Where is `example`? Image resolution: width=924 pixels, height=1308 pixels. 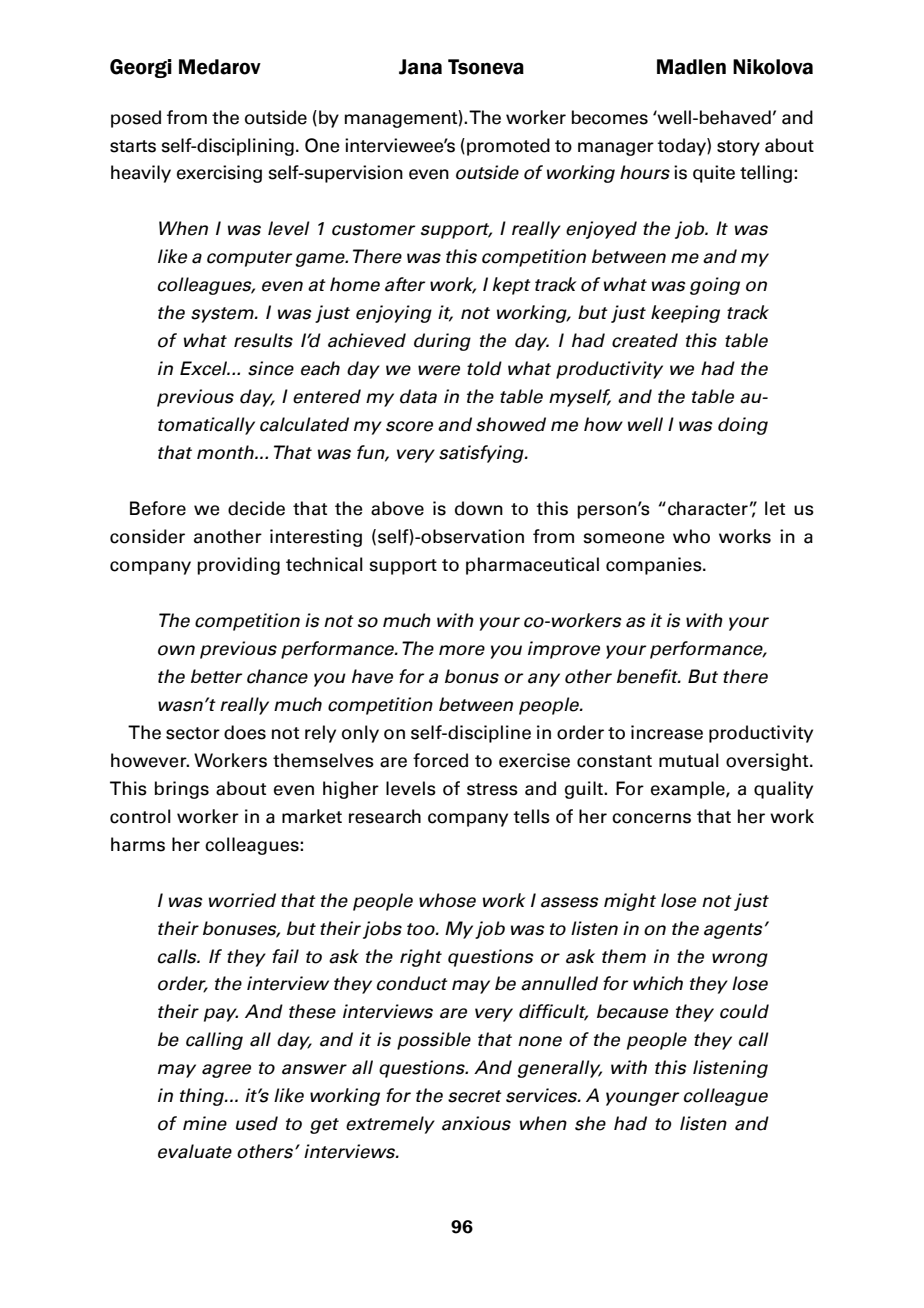
example is located at coordinates (689, 790).
